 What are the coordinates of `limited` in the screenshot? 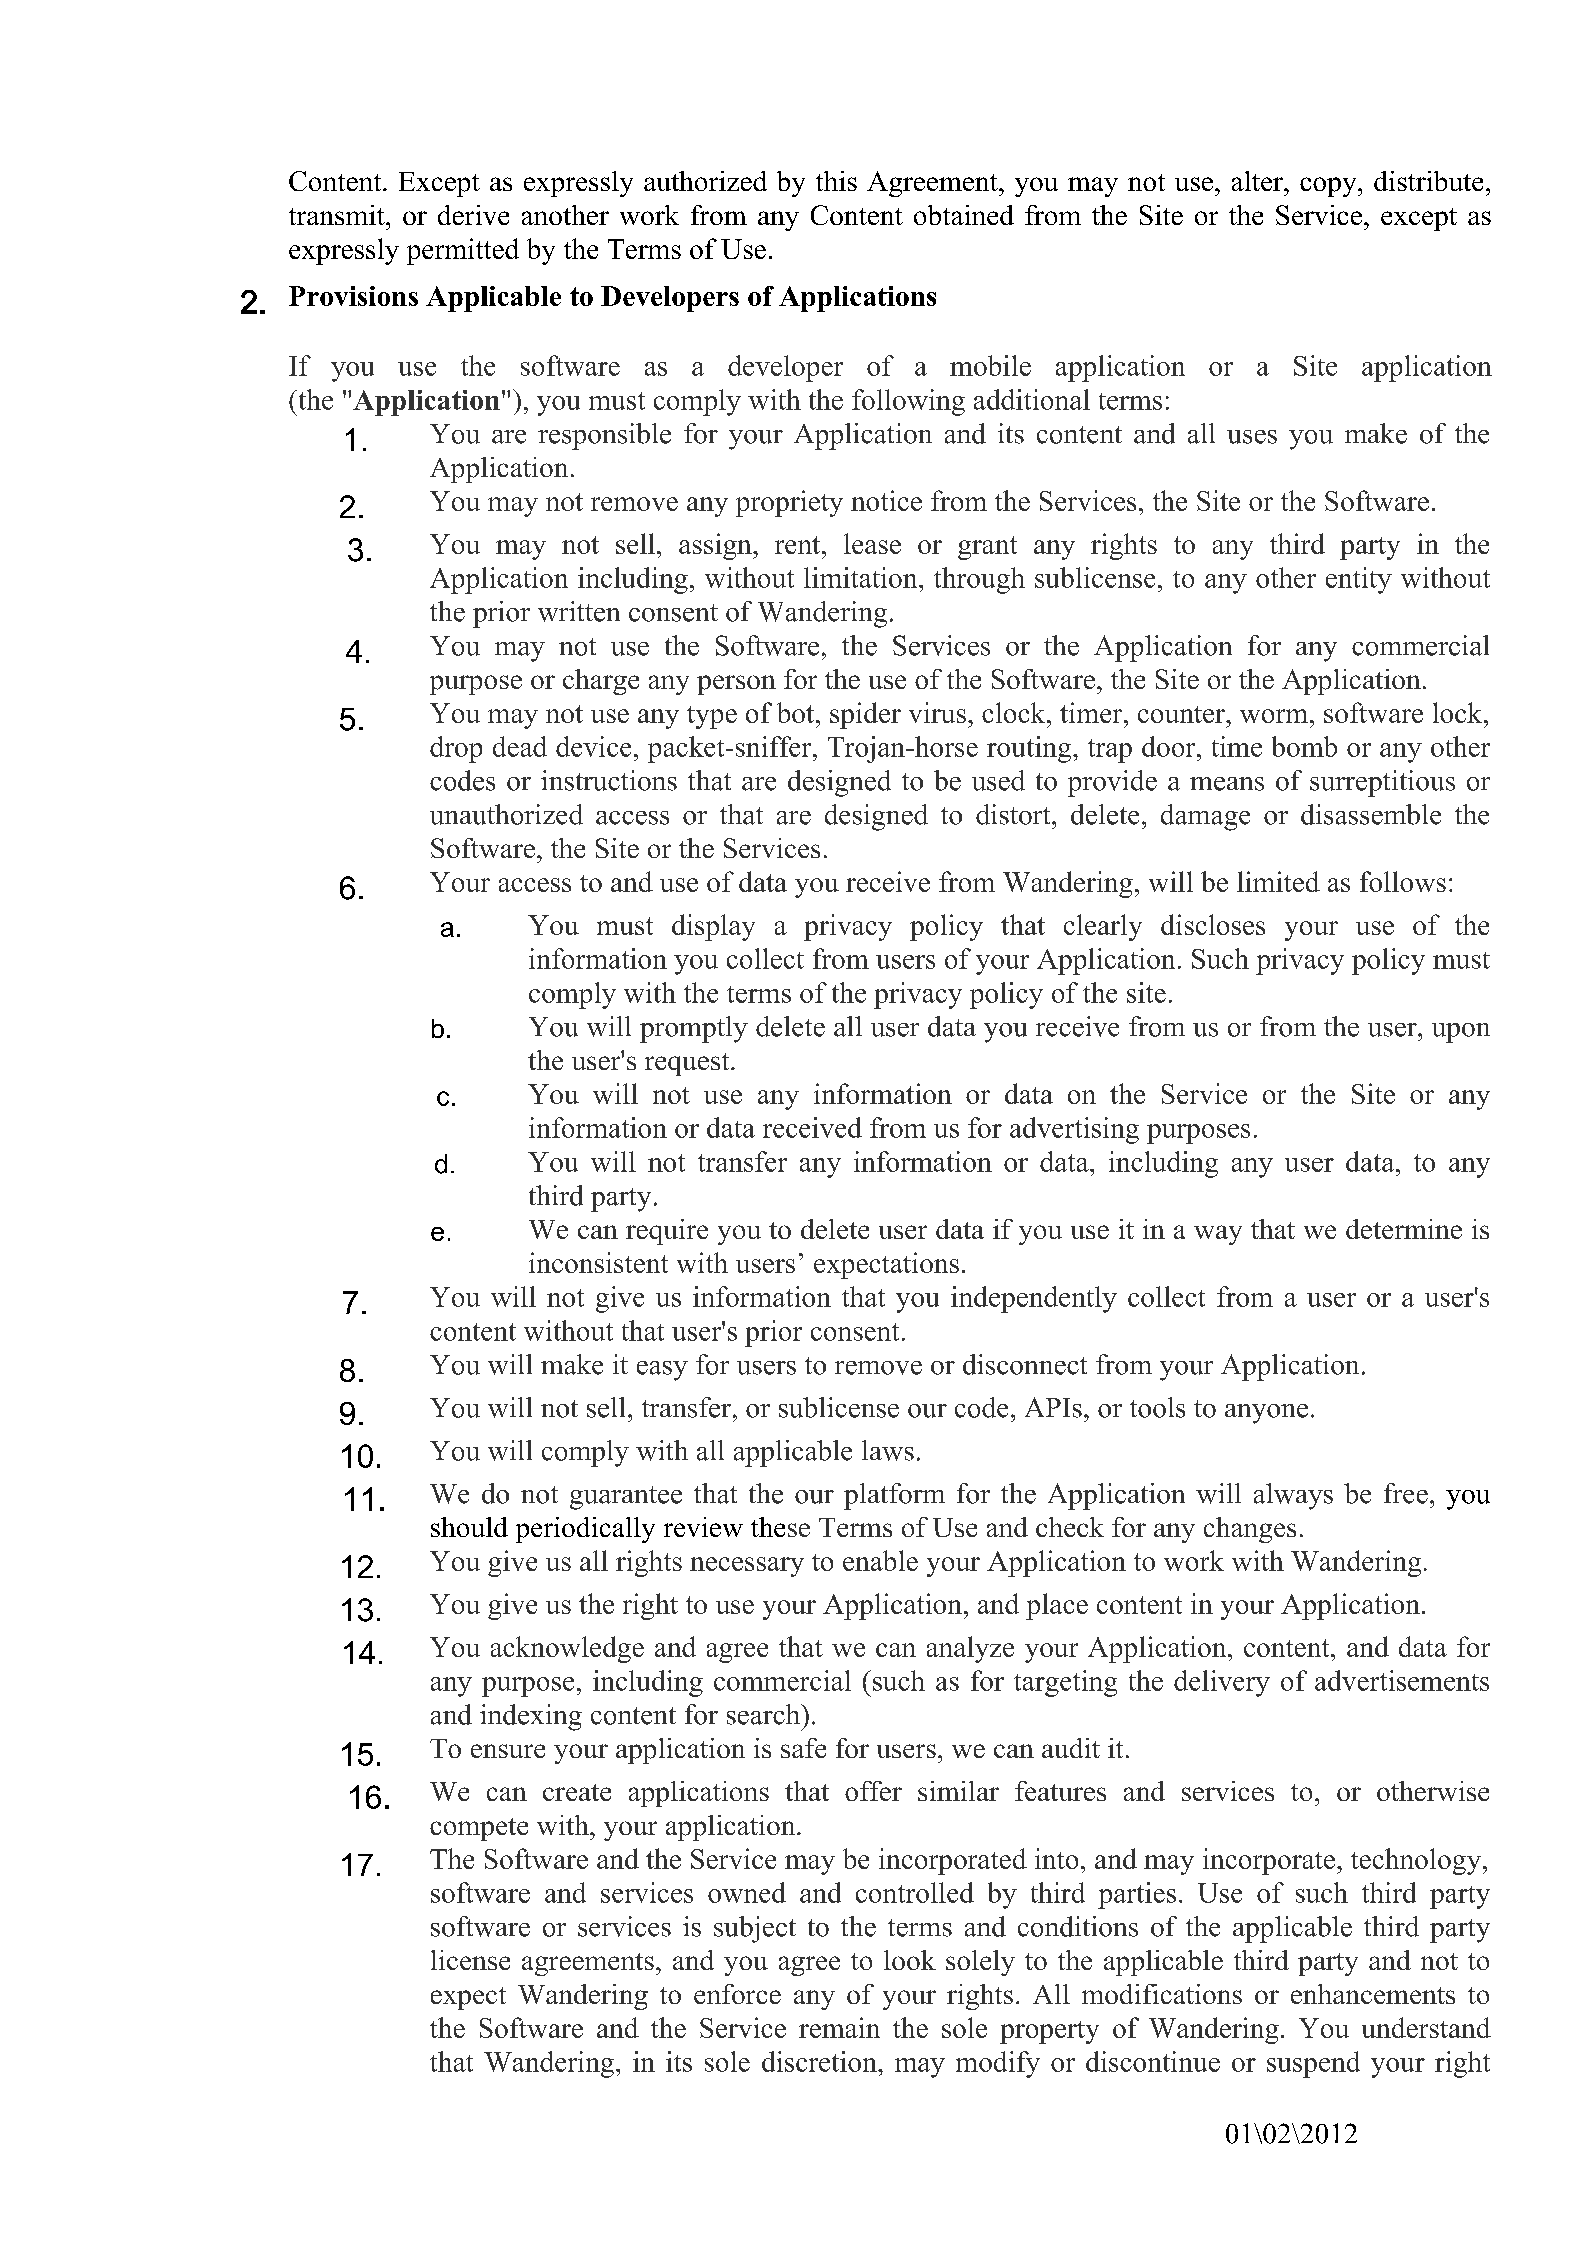 It's located at (1278, 881).
